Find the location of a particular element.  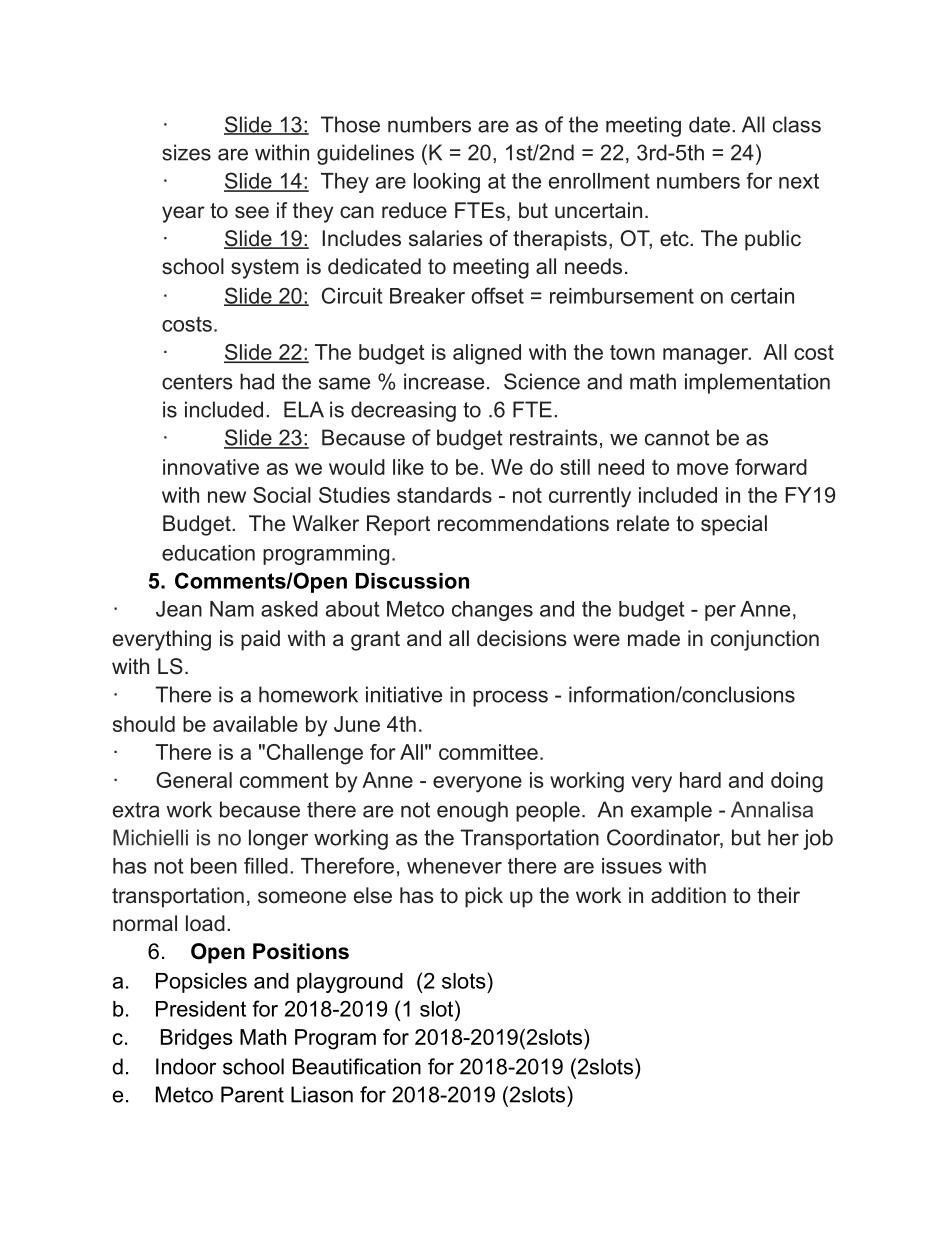

date is located at coordinates (709, 124).
